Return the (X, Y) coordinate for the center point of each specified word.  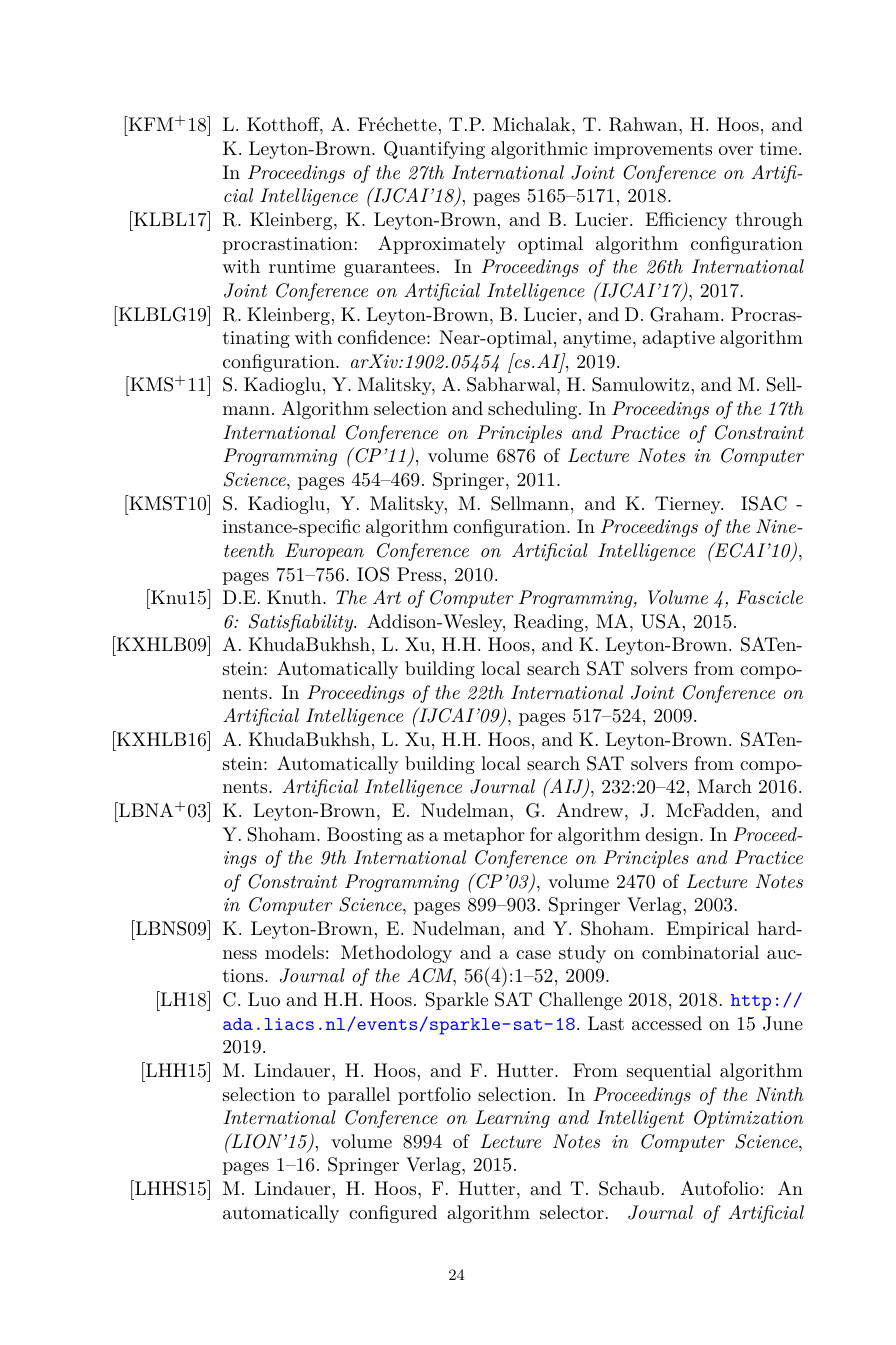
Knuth (295, 597)
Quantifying (434, 150)
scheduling (532, 410)
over (736, 150)
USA (661, 621)
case (533, 954)
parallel (359, 1096)
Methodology (396, 954)
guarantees (389, 269)
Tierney (689, 505)
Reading (550, 623)
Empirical (707, 930)
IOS (373, 574)
